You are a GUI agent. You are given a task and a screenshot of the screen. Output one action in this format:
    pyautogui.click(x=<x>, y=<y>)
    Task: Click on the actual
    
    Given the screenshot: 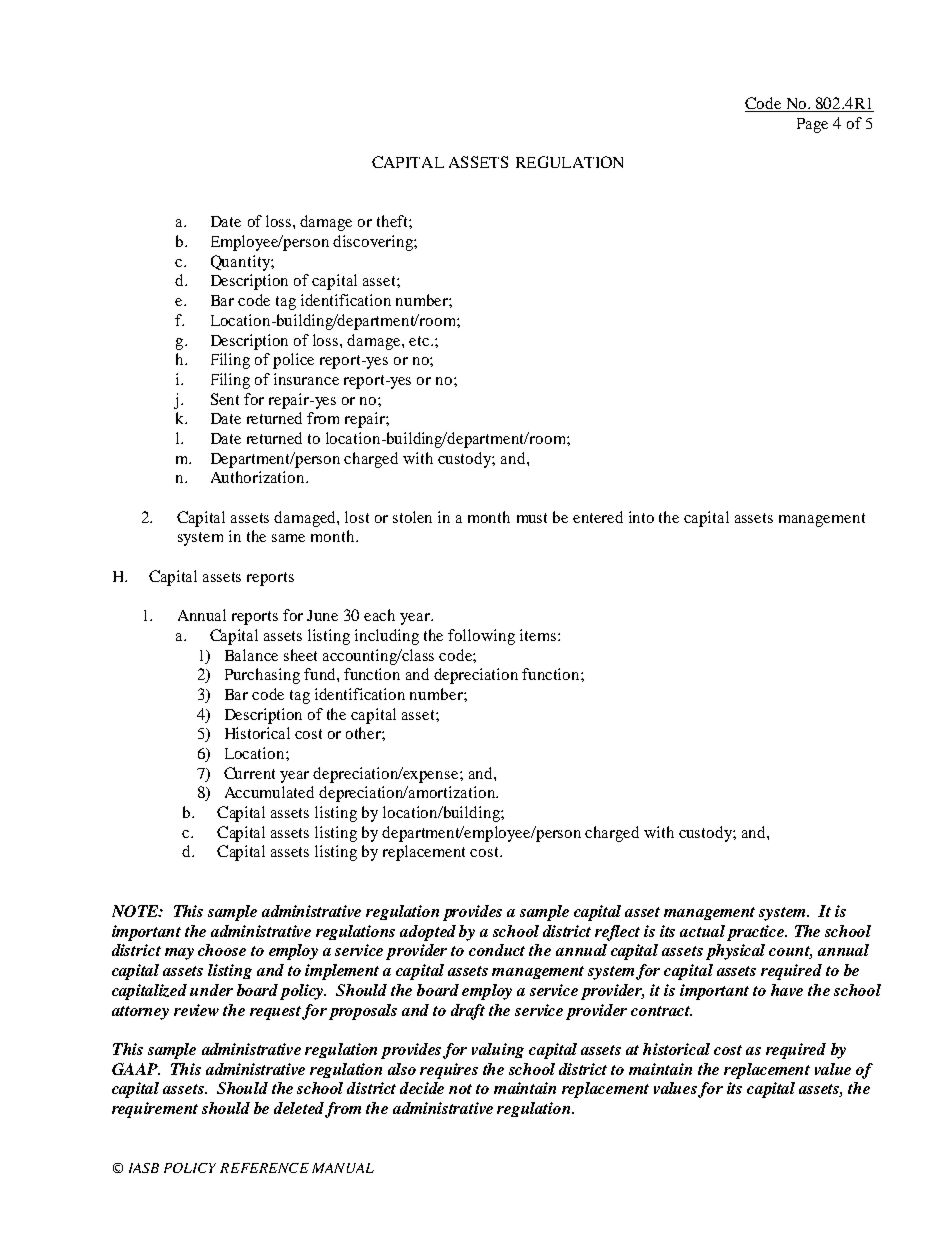 What is the action you would take?
    pyautogui.click(x=702, y=931)
